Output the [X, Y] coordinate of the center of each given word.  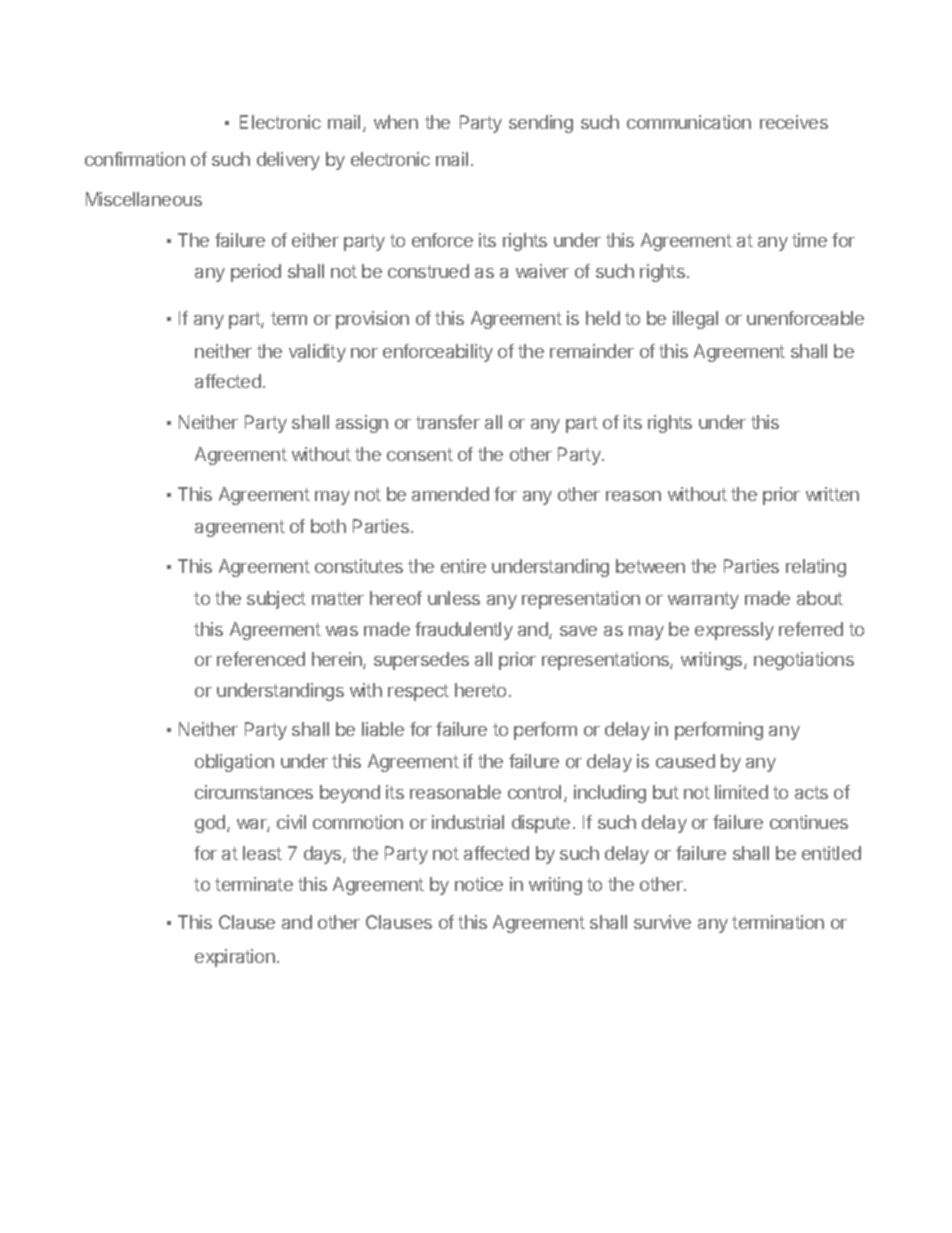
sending [541, 124]
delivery [288, 161]
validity [317, 353]
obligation [234, 763]
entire [463, 566]
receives [794, 122]
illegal [695, 320]
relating [816, 568]
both [328, 526]
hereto [480, 690]
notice [479, 884]
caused [685, 761]
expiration [235, 958]
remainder [592, 351]
